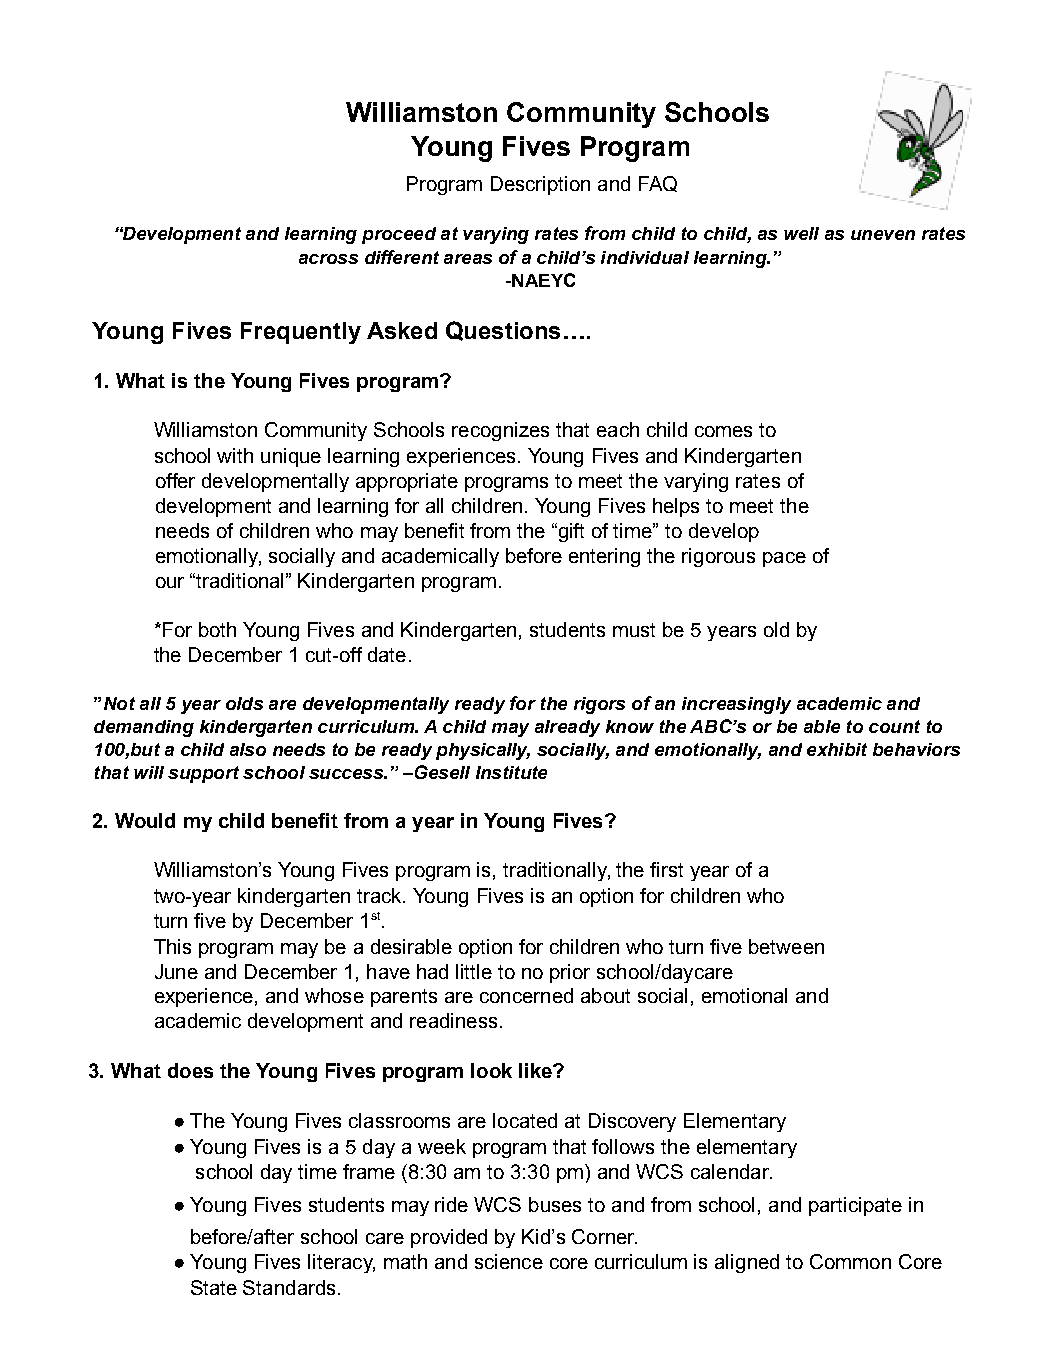 The image size is (1044, 1351). Describe the element at coordinates (801, 233) in the screenshot. I see `well` at that location.
